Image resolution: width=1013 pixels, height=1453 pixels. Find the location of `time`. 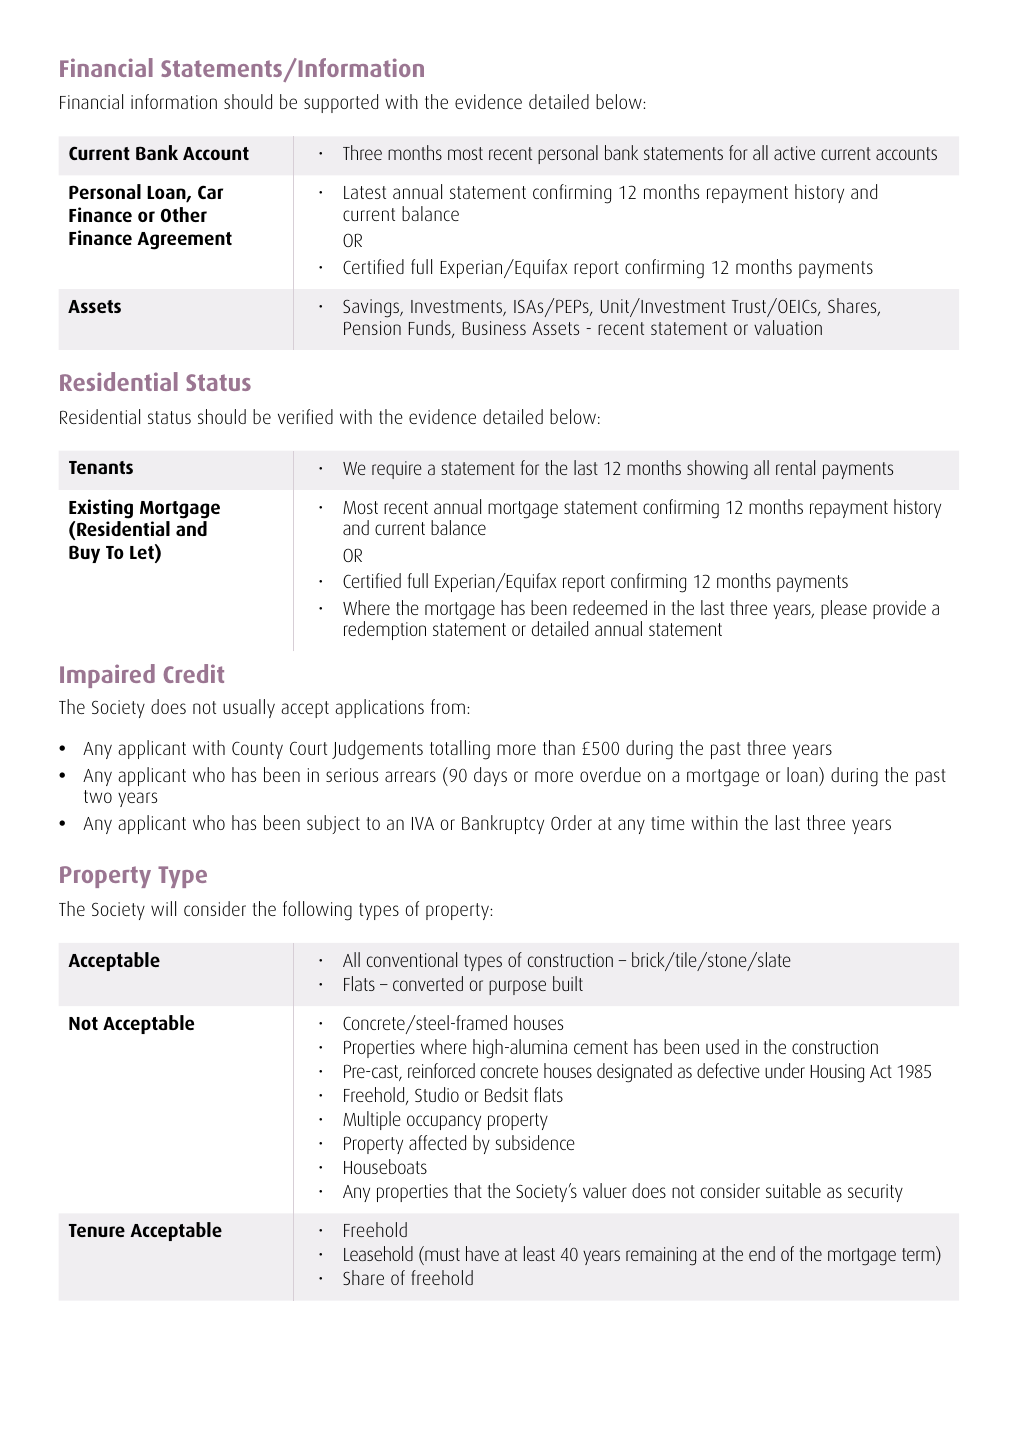

time is located at coordinates (668, 823).
